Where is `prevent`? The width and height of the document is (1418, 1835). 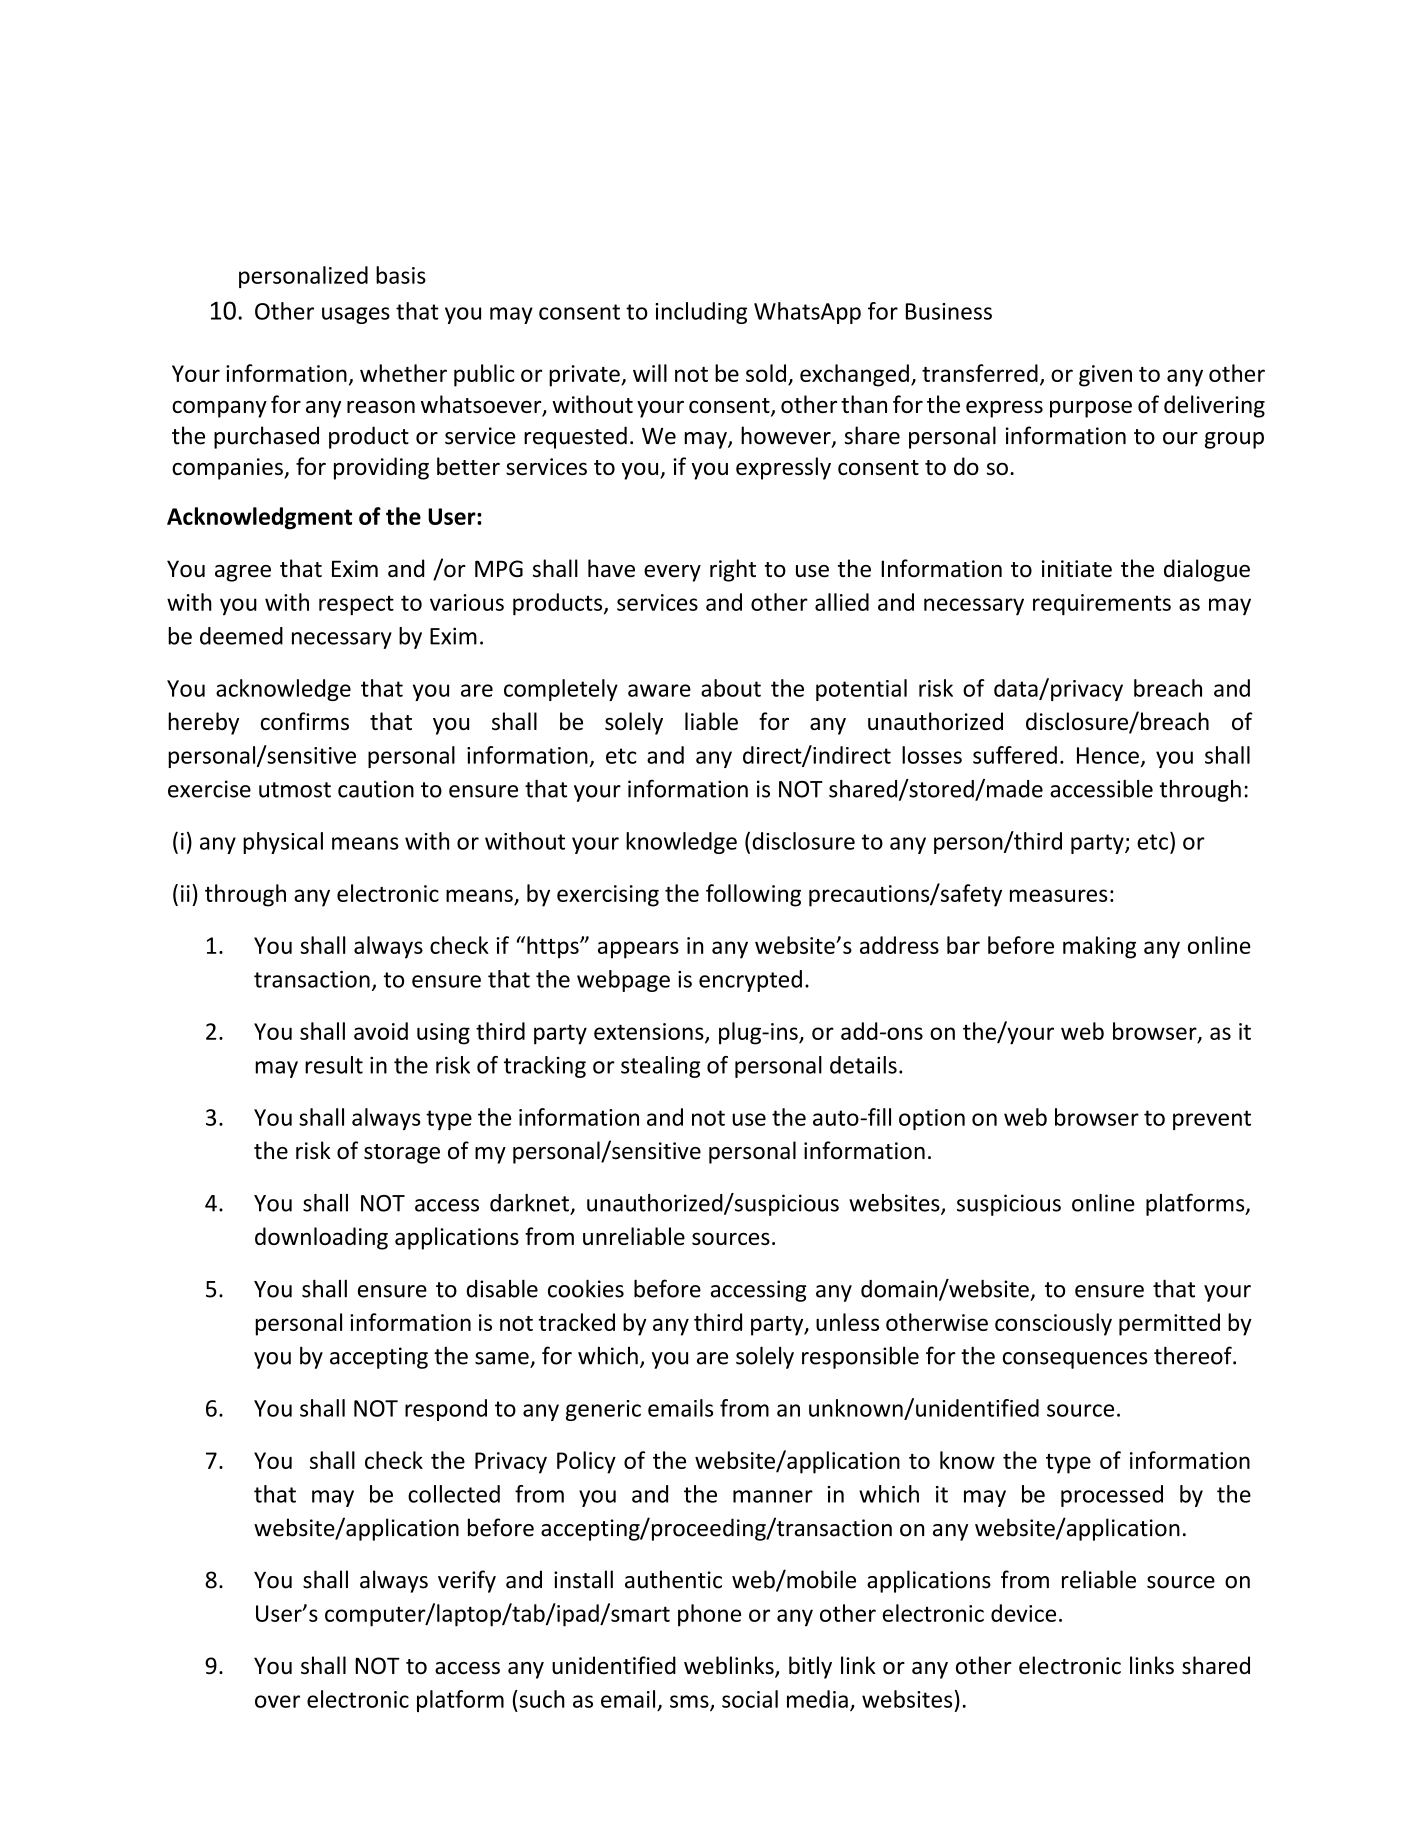 prevent is located at coordinates (1212, 1120).
